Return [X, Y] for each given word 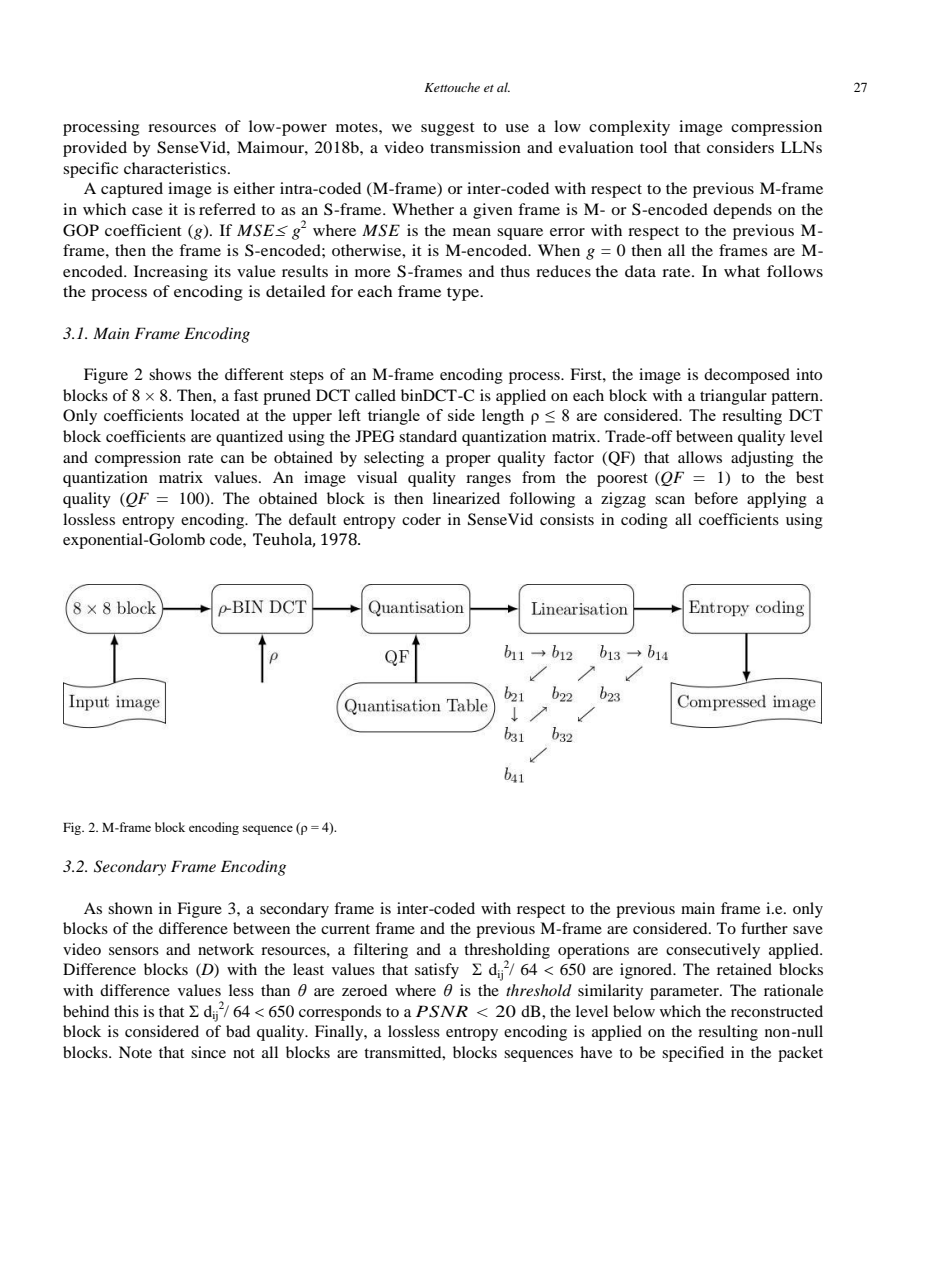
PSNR [442, 1011]
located [215, 415]
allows [700, 457]
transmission [475, 147]
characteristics [175, 168]
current [345, 929]
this [126, 1011]
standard [428, 436]
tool [653, 147]
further [764, 928]
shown [130, 908]
